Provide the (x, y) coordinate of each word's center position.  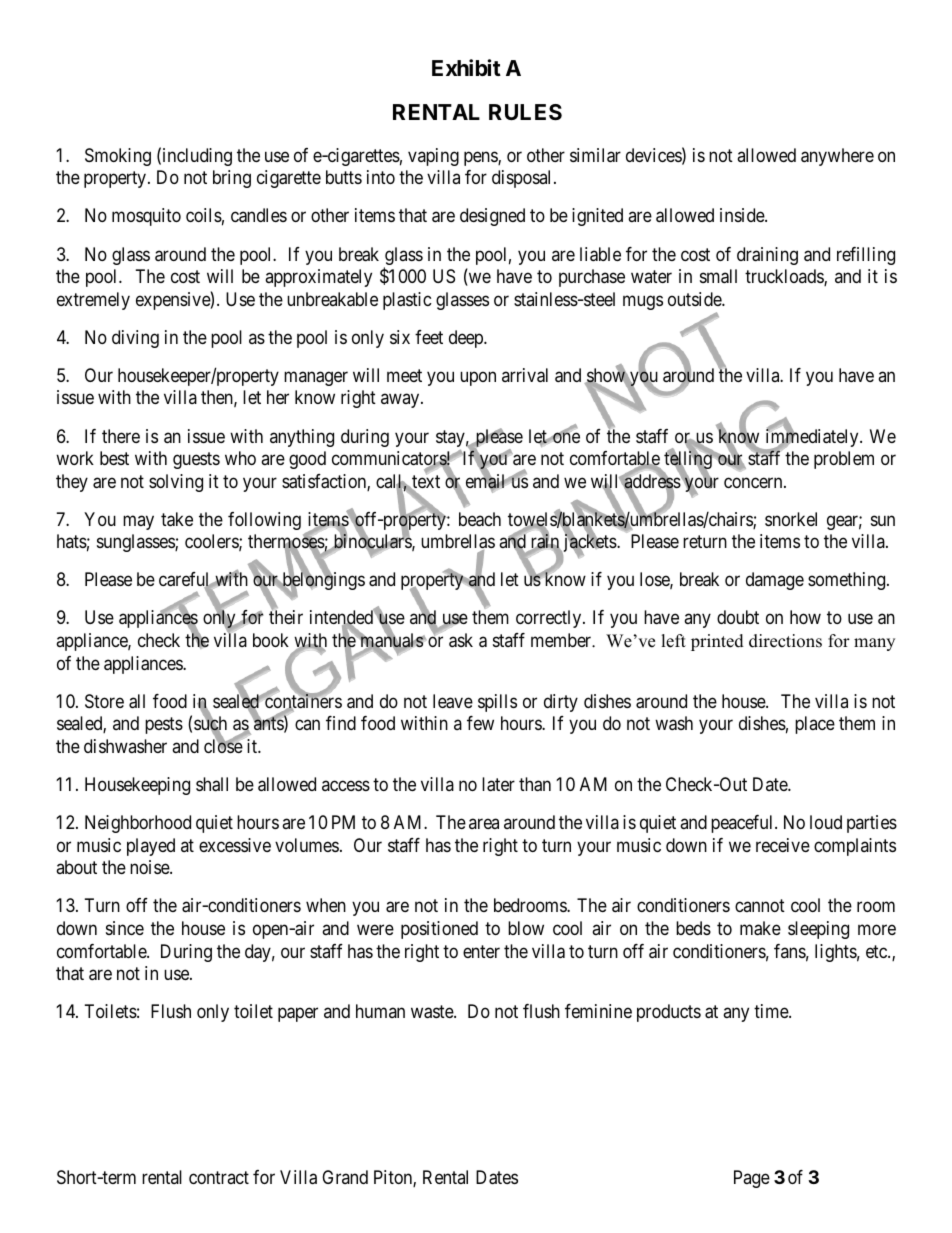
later (498, 784)
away (401, 401)
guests (196, 460)
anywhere (837, 157)
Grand (345, 1177)
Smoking (118, 157)
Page (752, 1179)
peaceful (743, 824)
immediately (812, 439)
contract (219, 1177)
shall (212, 784)
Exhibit (466, 67)
